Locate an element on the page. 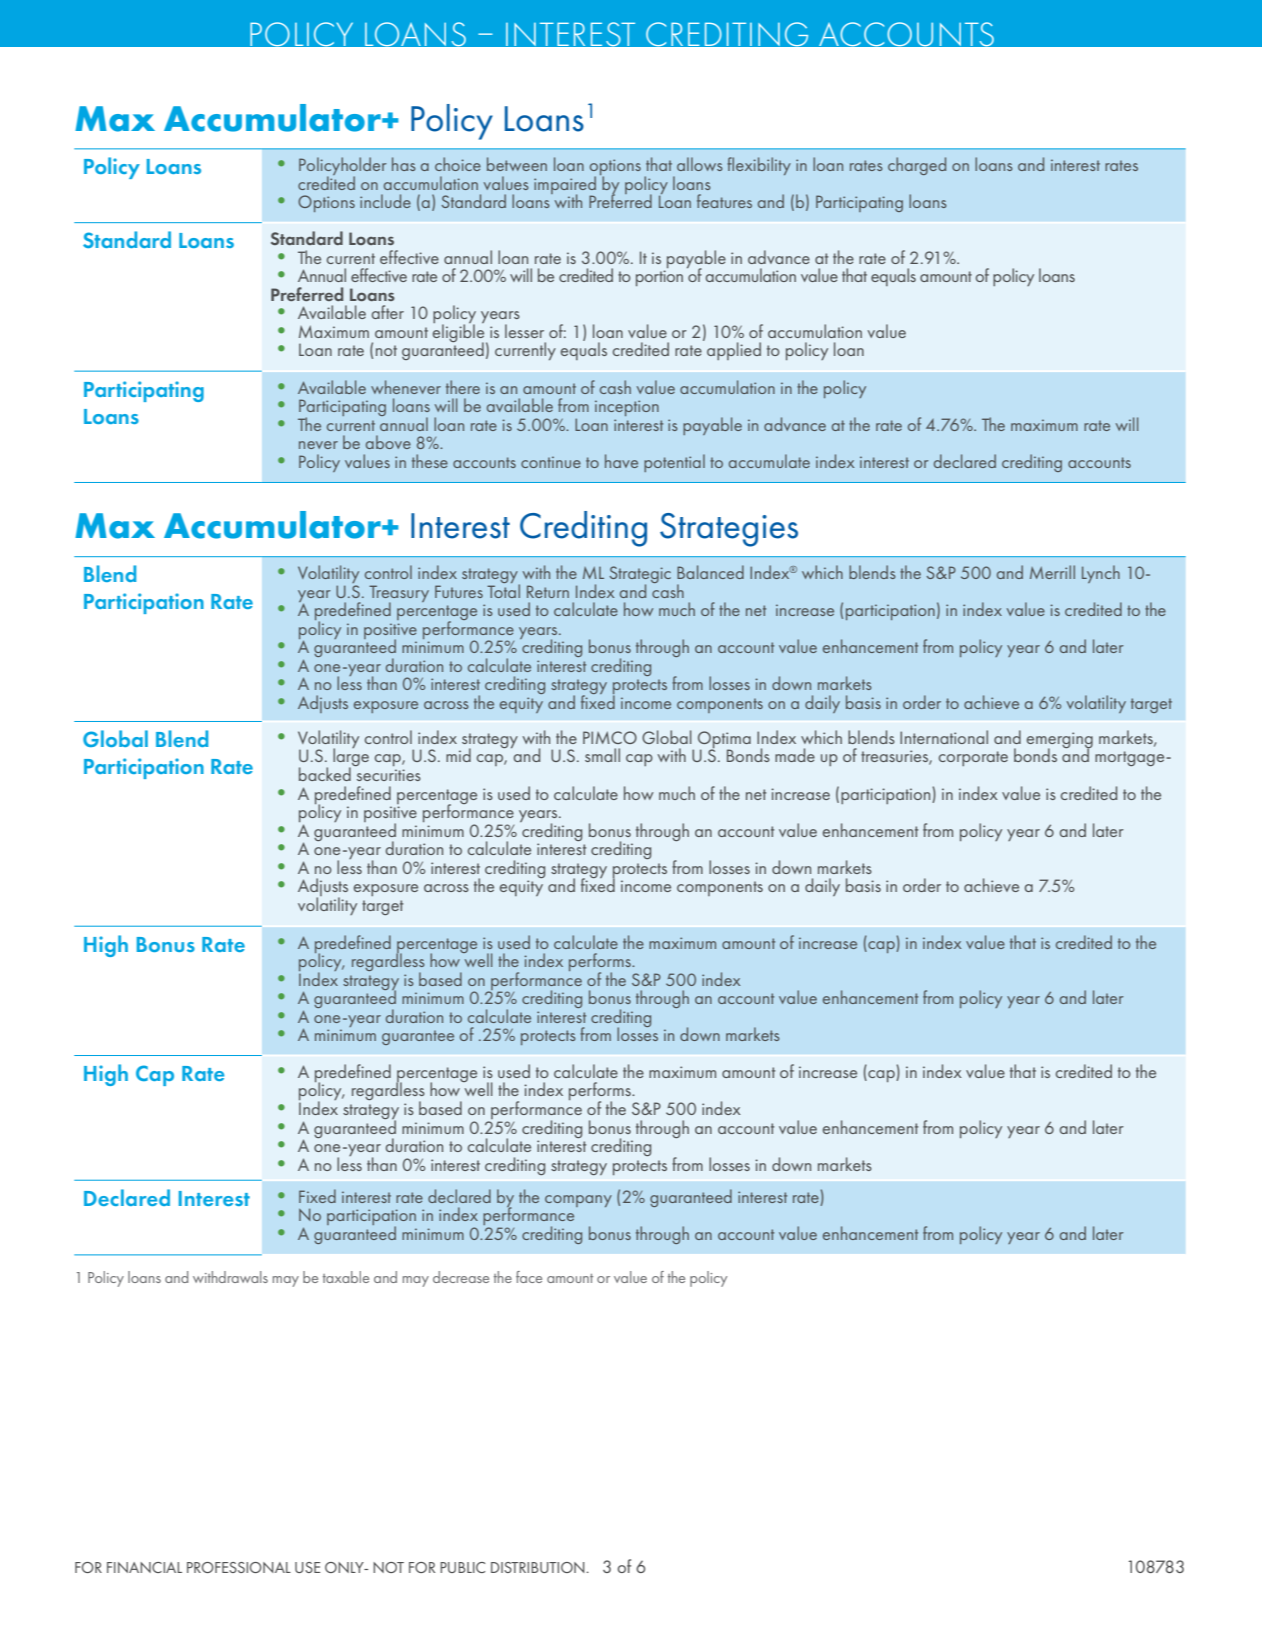 The height and width of the document is (1633, 1262). include is located at coordinates (385, 201).
